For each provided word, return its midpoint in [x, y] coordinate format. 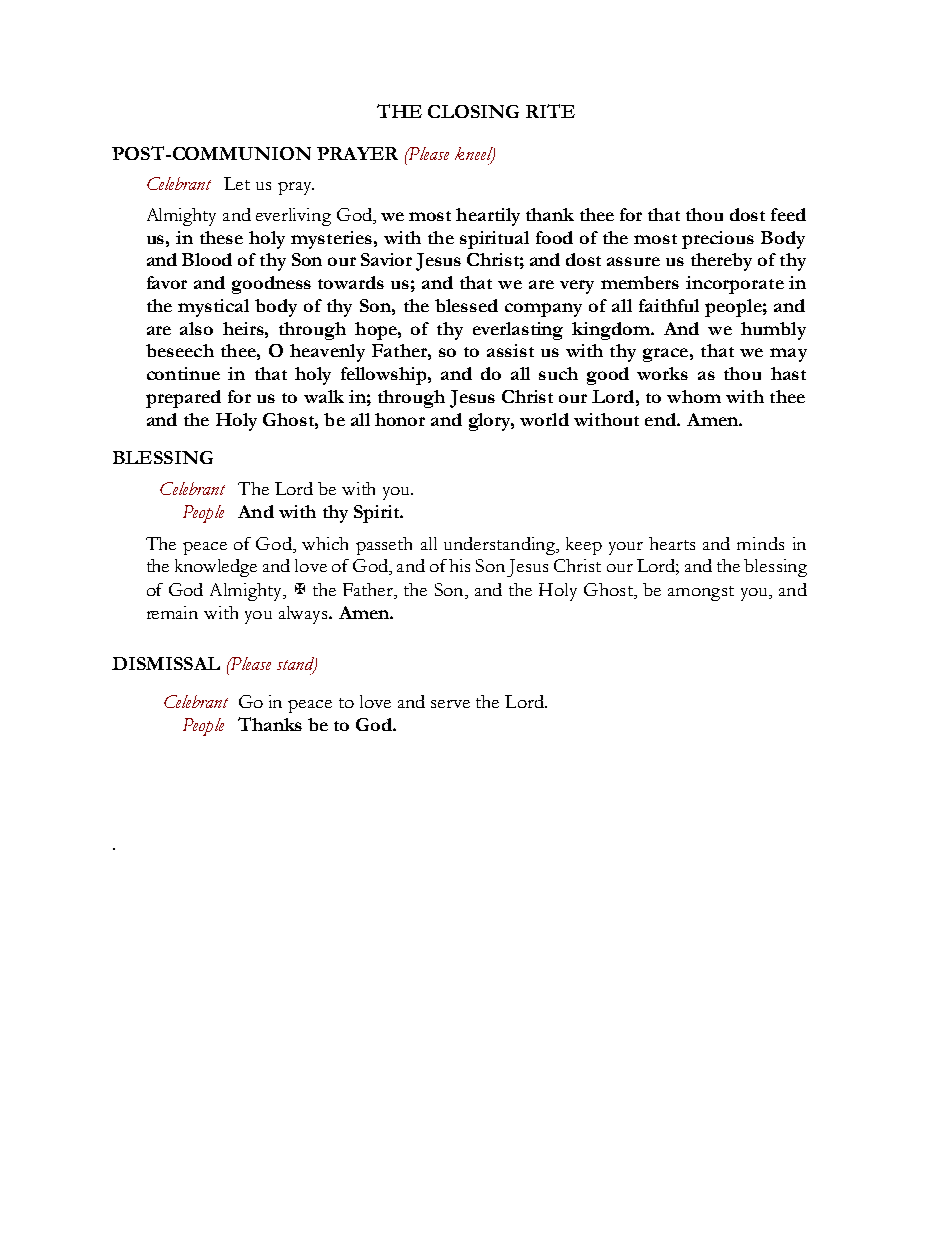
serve [450, 704]
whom [694, 396]
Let [237, 183]
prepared [183, 399]
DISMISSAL [166, 663]
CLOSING [473, 111]
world [544, 419]
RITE [550, 111]
